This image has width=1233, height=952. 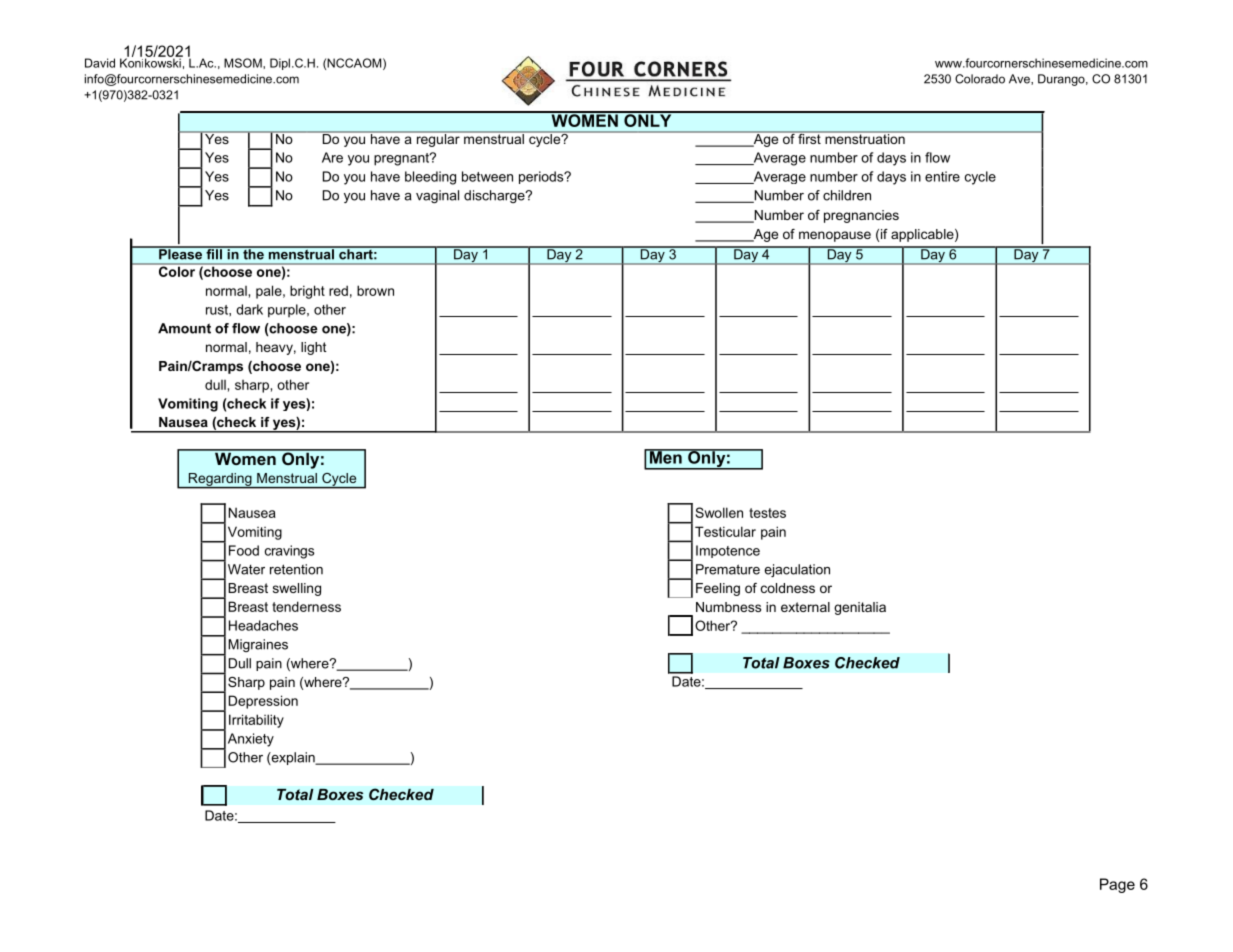 What do you see at coordinates (256, 721) in the image?
I see `Irritability` at bounding box center [256, 721].
